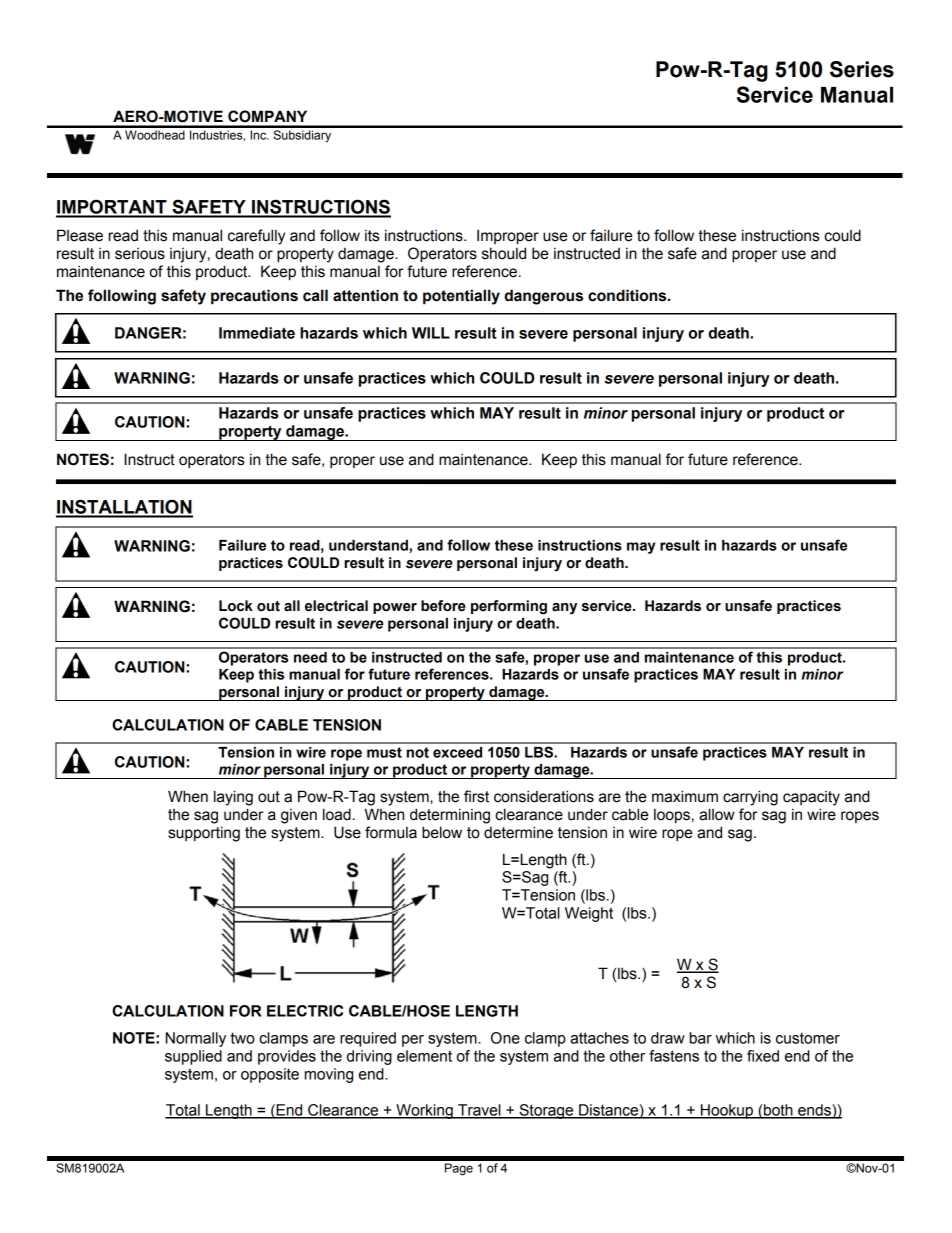 This document has width=952, height=1233. Describe the element at coordinates (256, 237) in the document. I see `carefully` at that location.
